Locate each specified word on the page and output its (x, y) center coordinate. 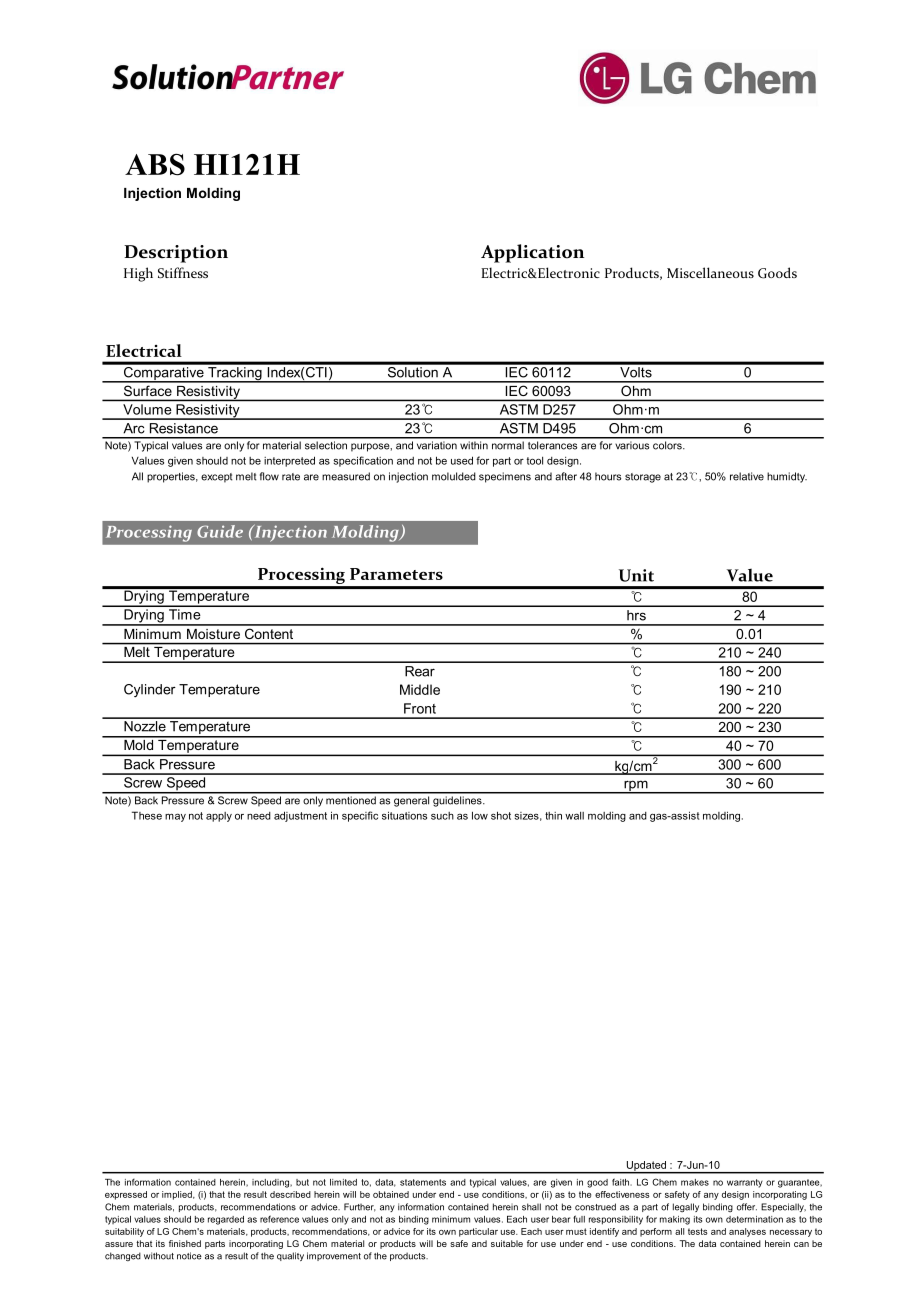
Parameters (396, 574)
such (442, 816)
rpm (636, 786)
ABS (155, 165)
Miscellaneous (710, 272)
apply (219, 817)
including (271, 1183)
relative (747, 476)
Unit (636, 575)
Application (532, 253)
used (462, 460)
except (217, 478)
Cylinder (150, 690)
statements (423, 1182)
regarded (226, 1220)
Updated (646, 1167)
